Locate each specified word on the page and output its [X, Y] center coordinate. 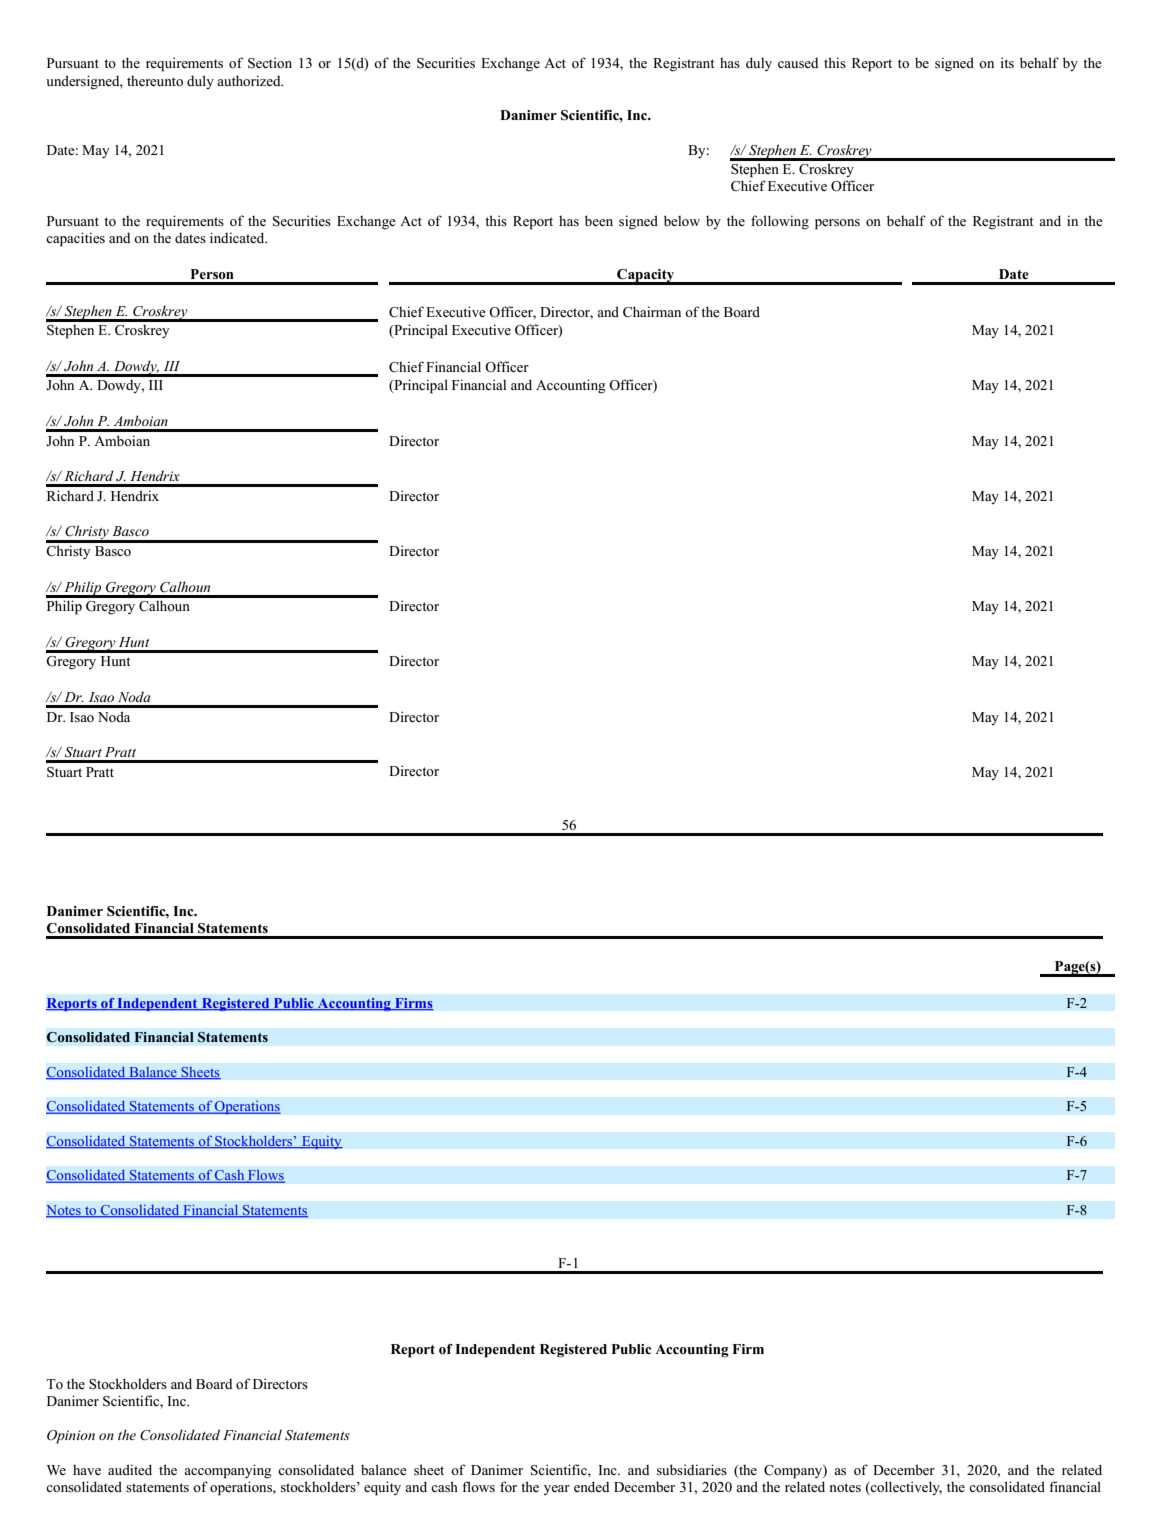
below [682, 220]
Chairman [652, 312]
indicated [238, 237]
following [780, 222]
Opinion [71, 1437]
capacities [75, 239]
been [599, 220]
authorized [250, 80]
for [508, 1486]
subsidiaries [692, 1469]
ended [592, 1486]
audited [130, 1469]
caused [798, 63]
